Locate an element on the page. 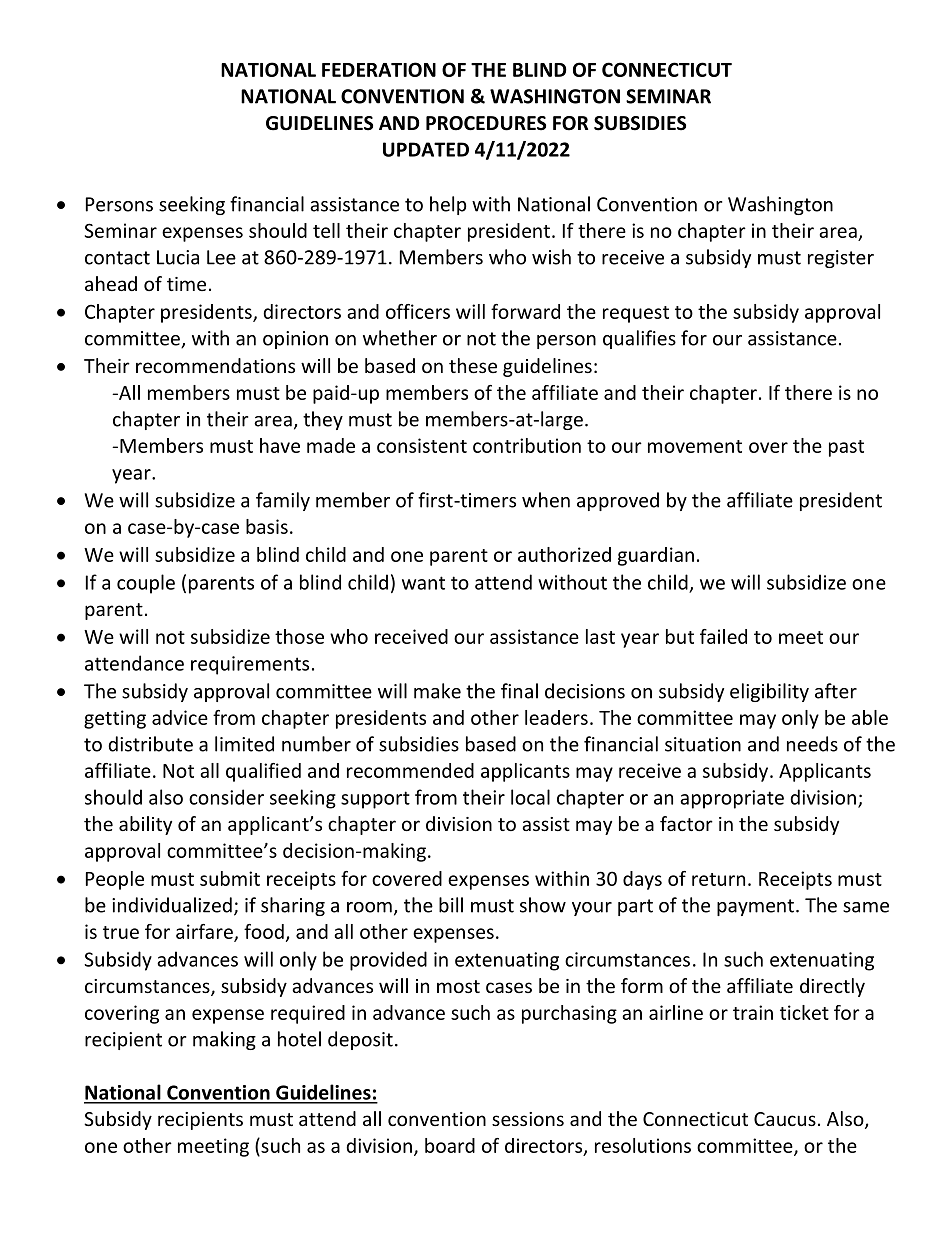 Image resolution: width=952 pixels, height=1233 pixels. register is located at coordinates (841, 259).
